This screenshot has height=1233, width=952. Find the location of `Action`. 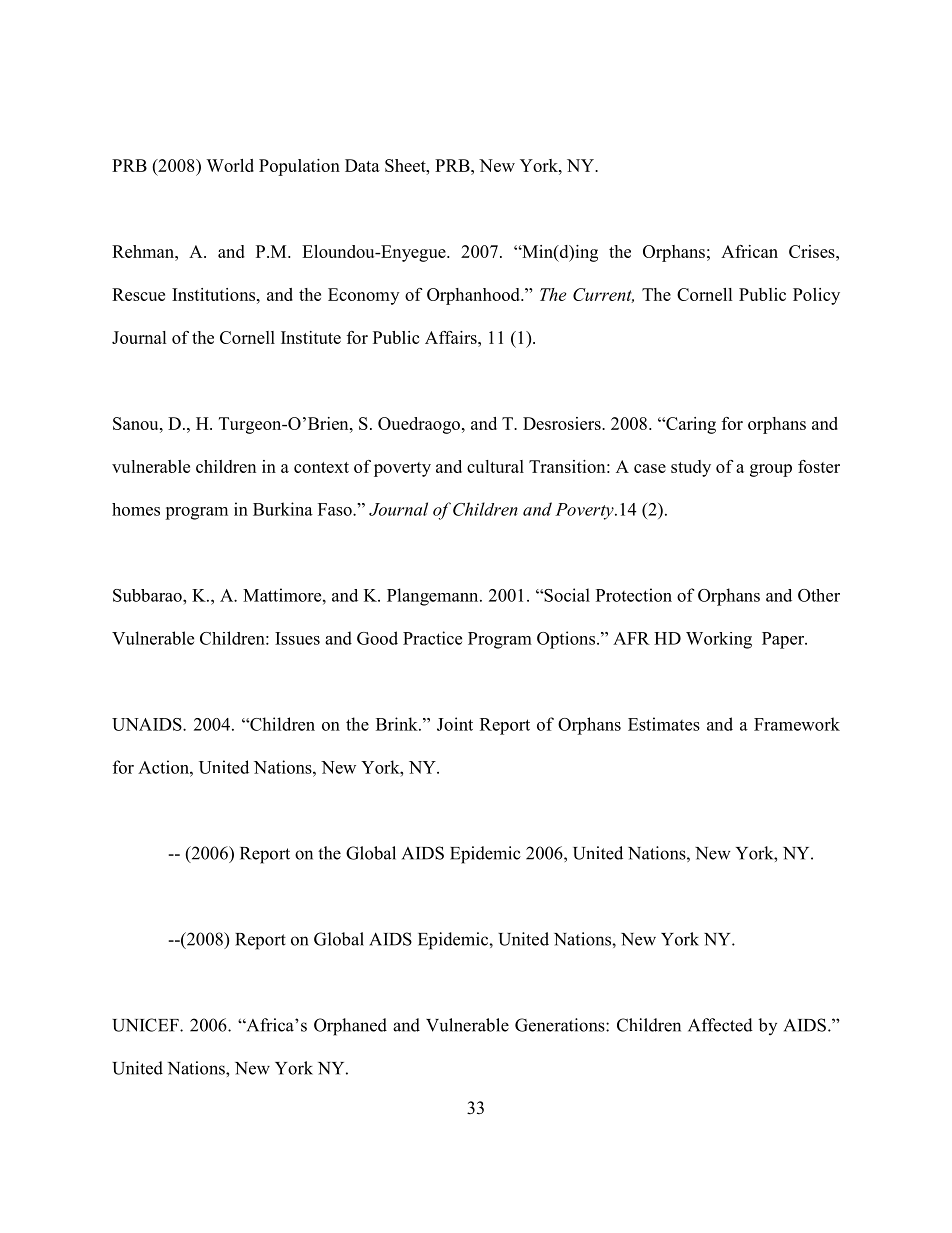

Action is located at coordinates (164, 767).
